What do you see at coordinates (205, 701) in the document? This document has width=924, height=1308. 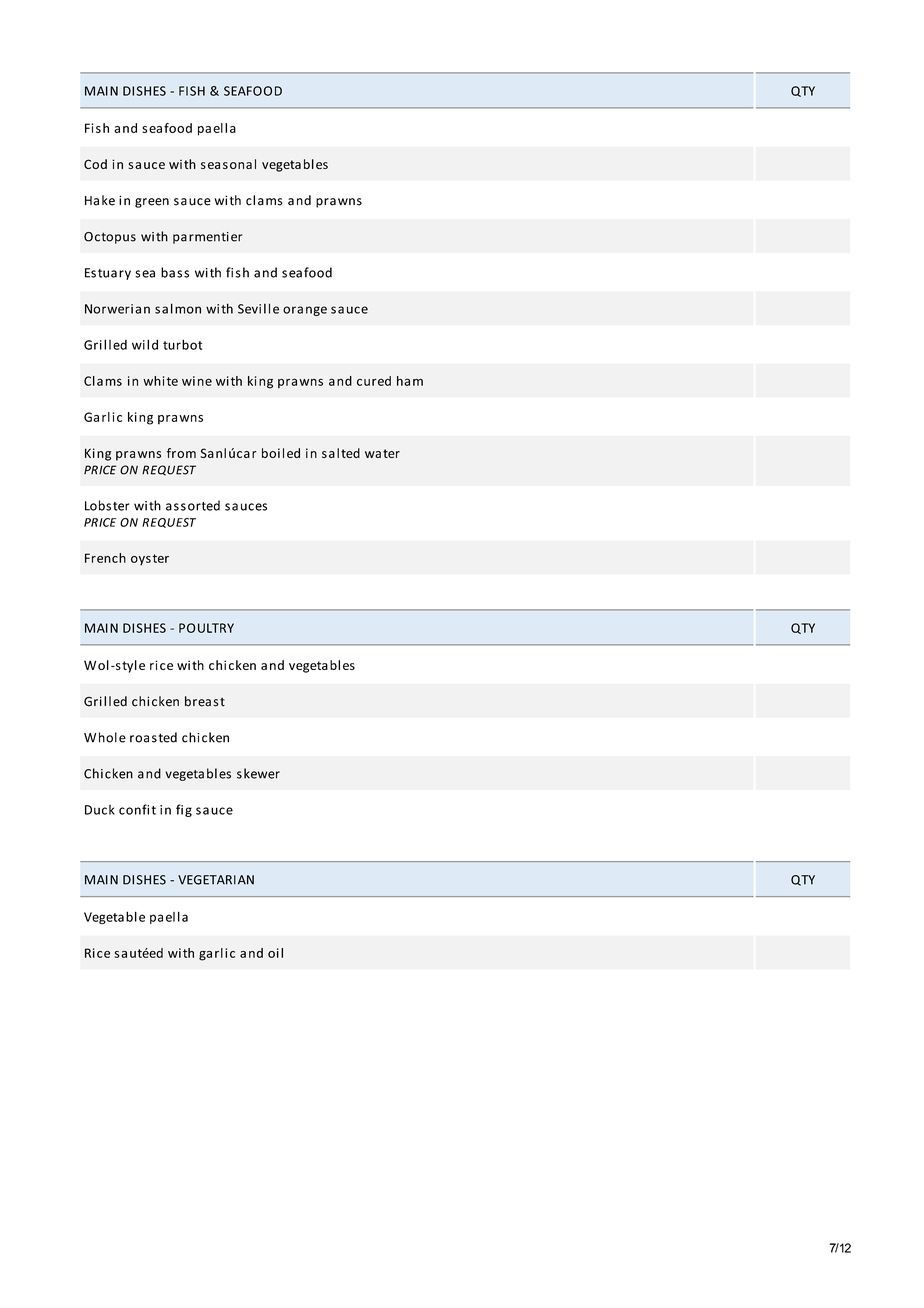 I see `breast` at bounding box center [205, 701].
